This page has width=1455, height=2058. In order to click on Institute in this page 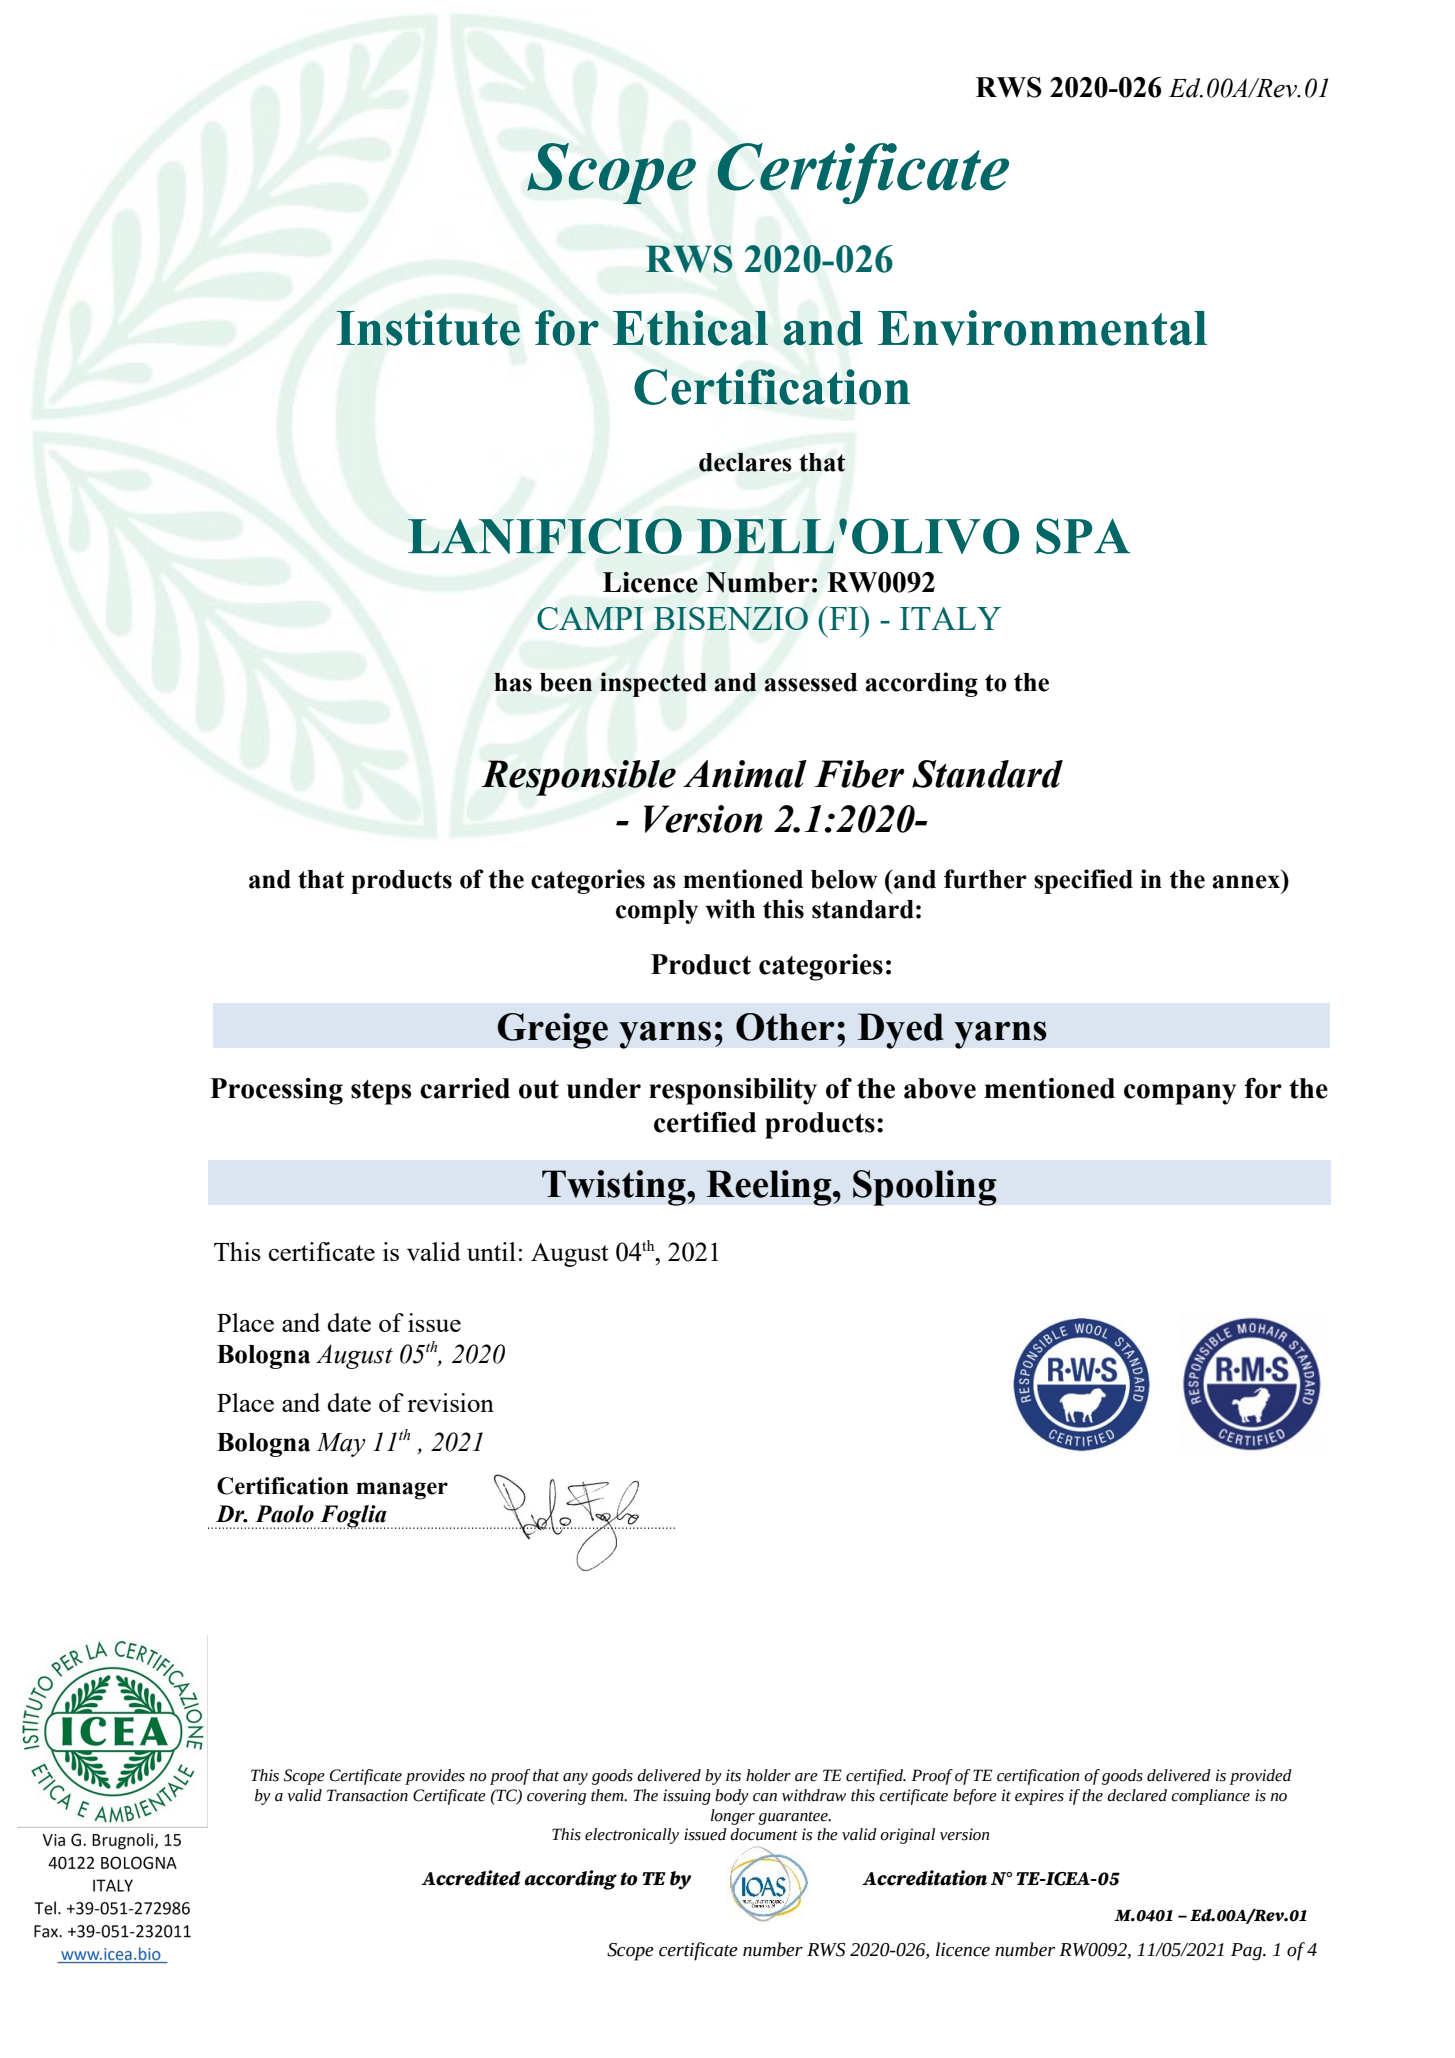, I will do `click(428, 328)`.
